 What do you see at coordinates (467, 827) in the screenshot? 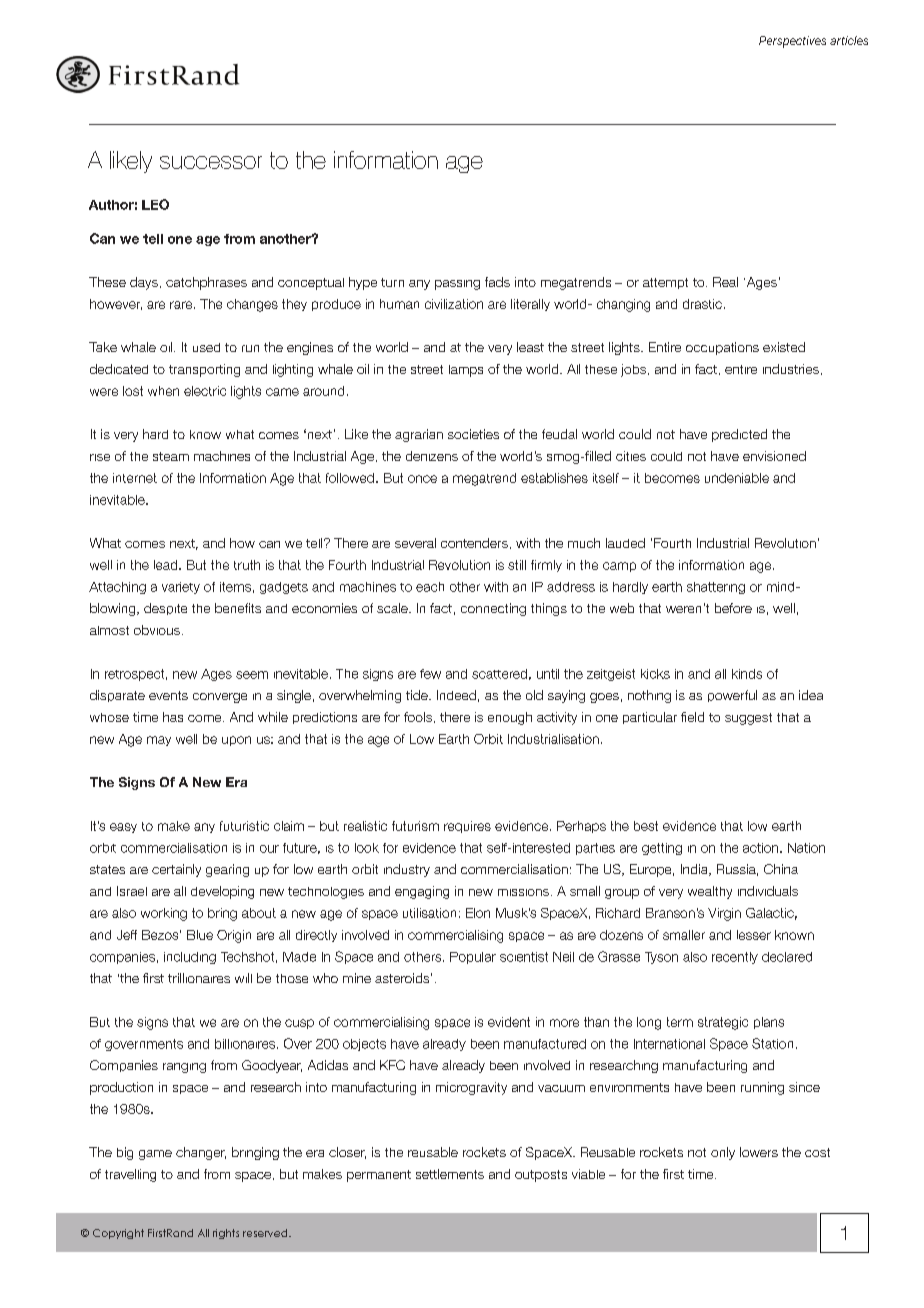
I see `requires` at bounding box center [467, 827].
